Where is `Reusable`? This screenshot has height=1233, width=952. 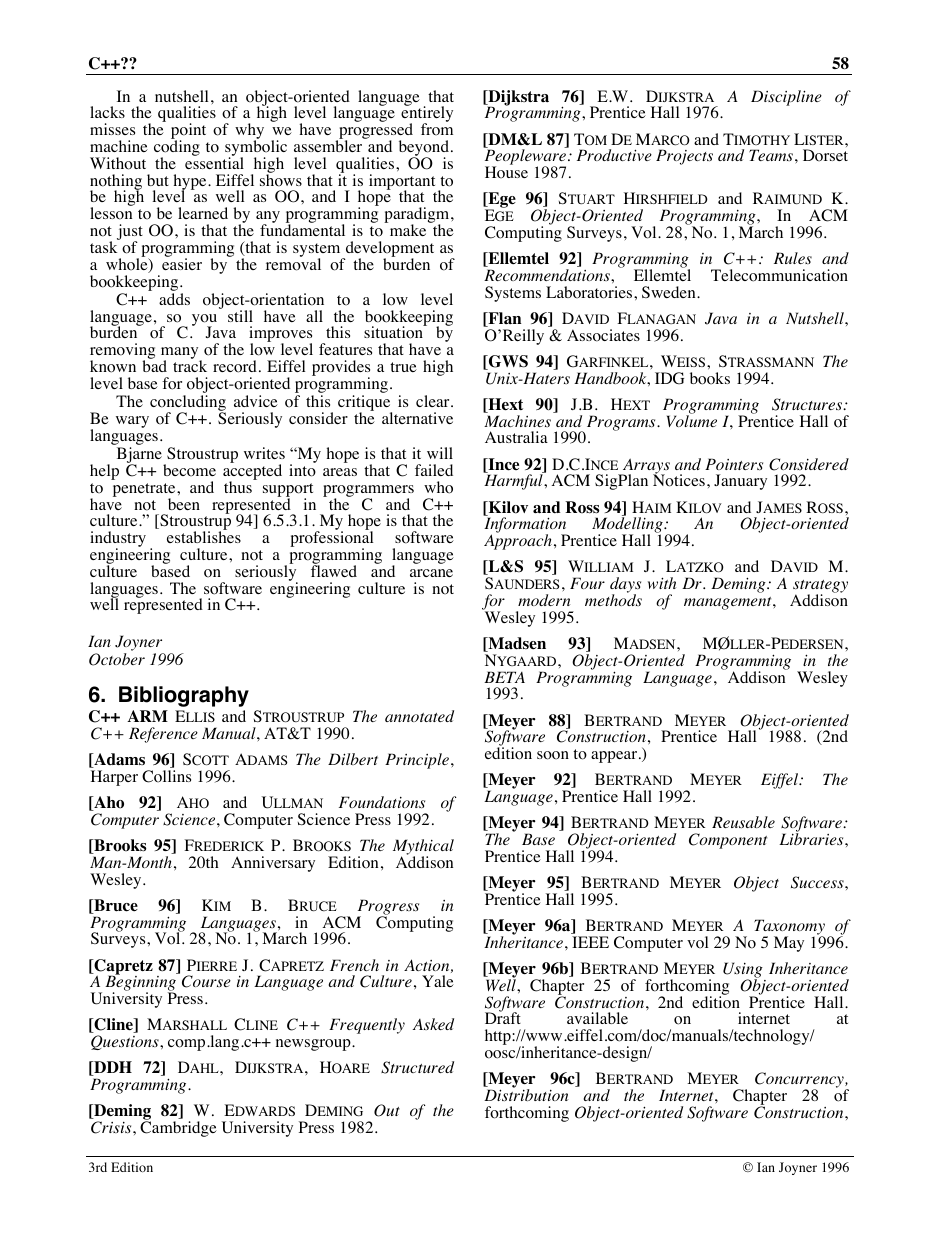 Reusable is located at coordinates (743, 822).
